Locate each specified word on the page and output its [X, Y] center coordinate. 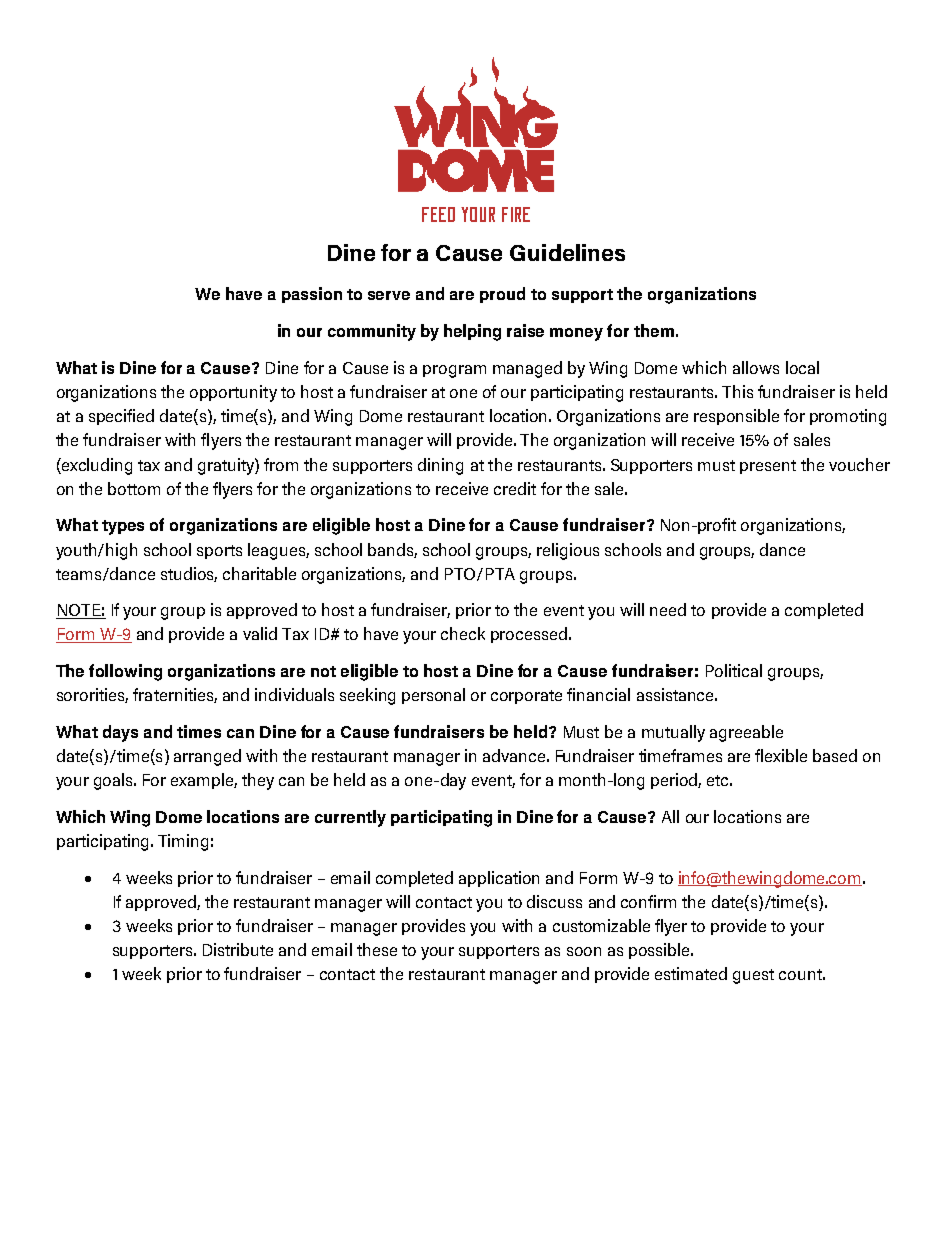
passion [312, 295]
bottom [134, 488]
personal [433, 696]
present [768, 467]
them [654, 330]
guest [753, 976]
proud [502, 295]
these [377, 949]
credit [515, 488]
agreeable [746, 733]
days [120, 733]
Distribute [238, 949]
